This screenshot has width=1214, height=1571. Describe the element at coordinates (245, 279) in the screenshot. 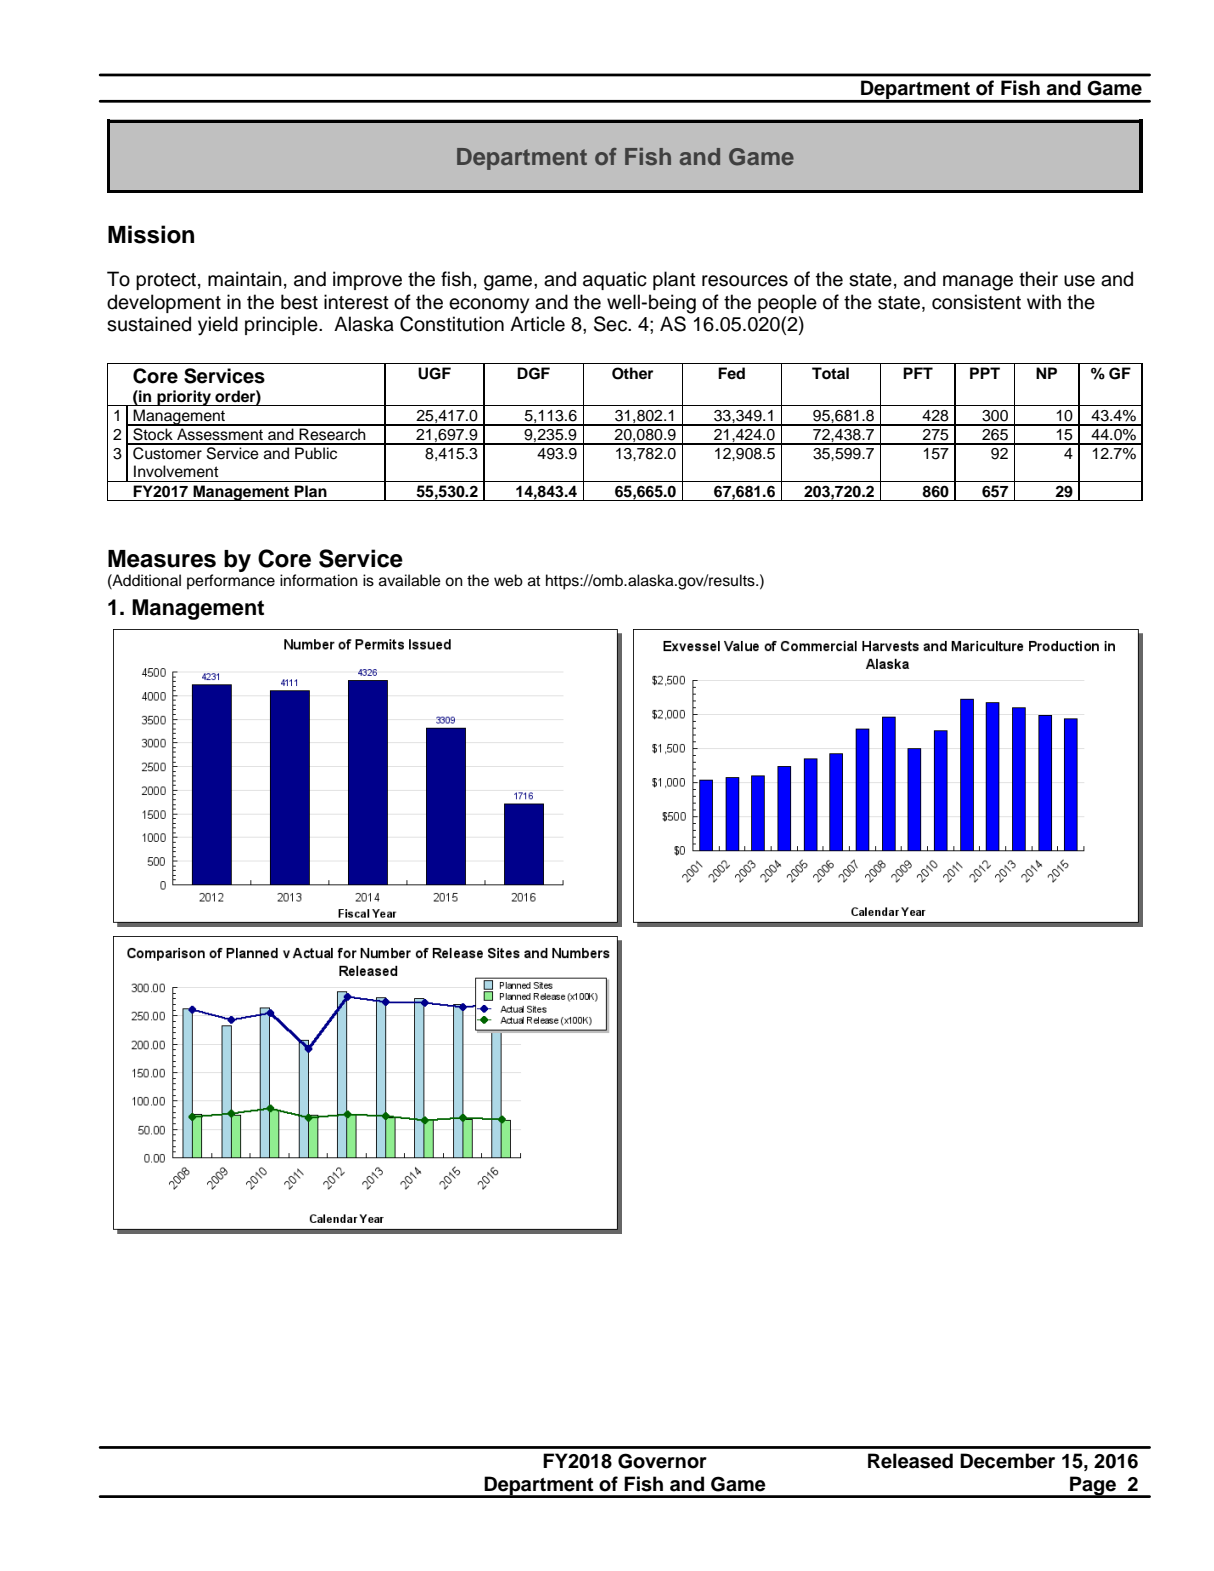

I see `maintain` at that location.
